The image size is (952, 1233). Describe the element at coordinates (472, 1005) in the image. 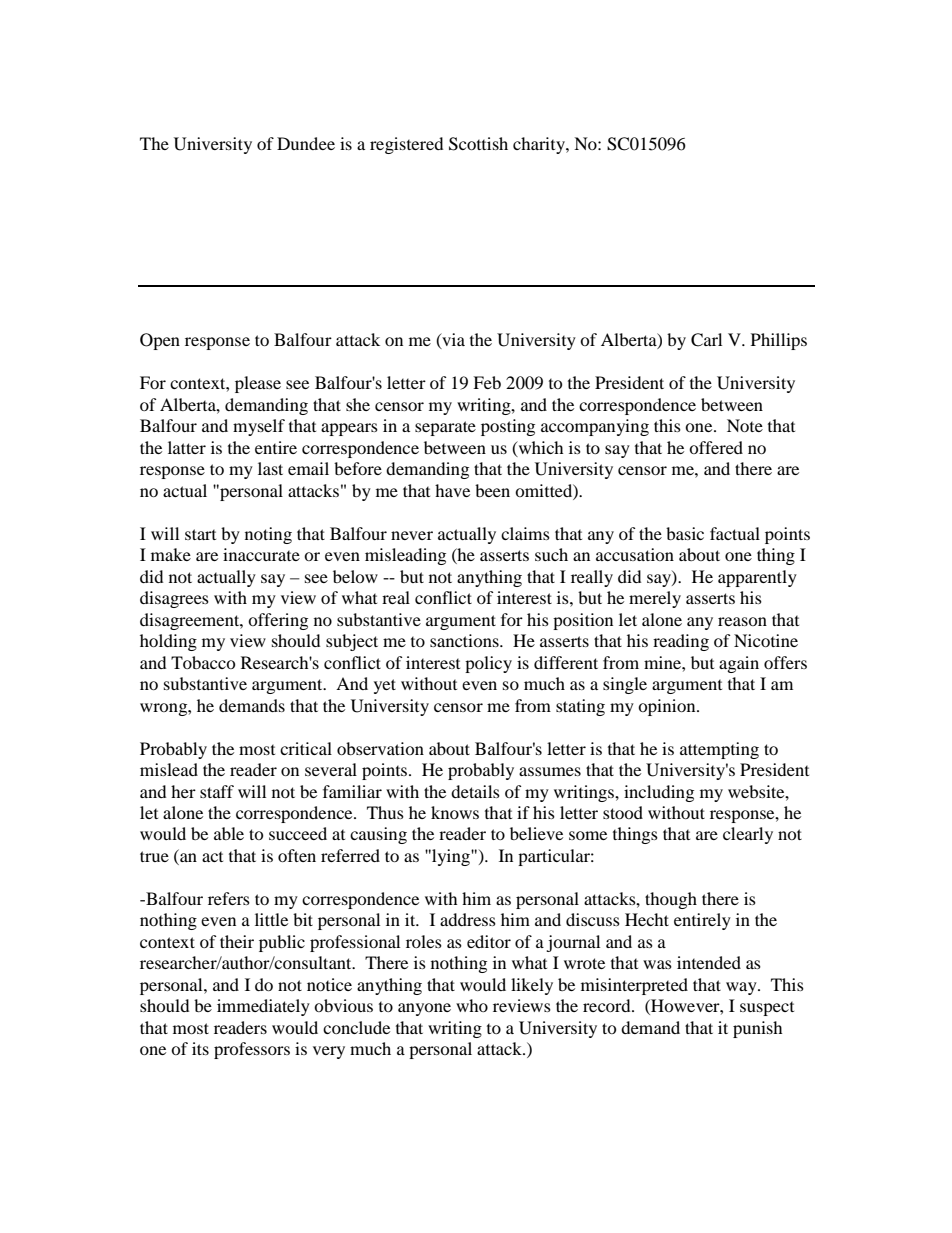

I see `who` at that location.
